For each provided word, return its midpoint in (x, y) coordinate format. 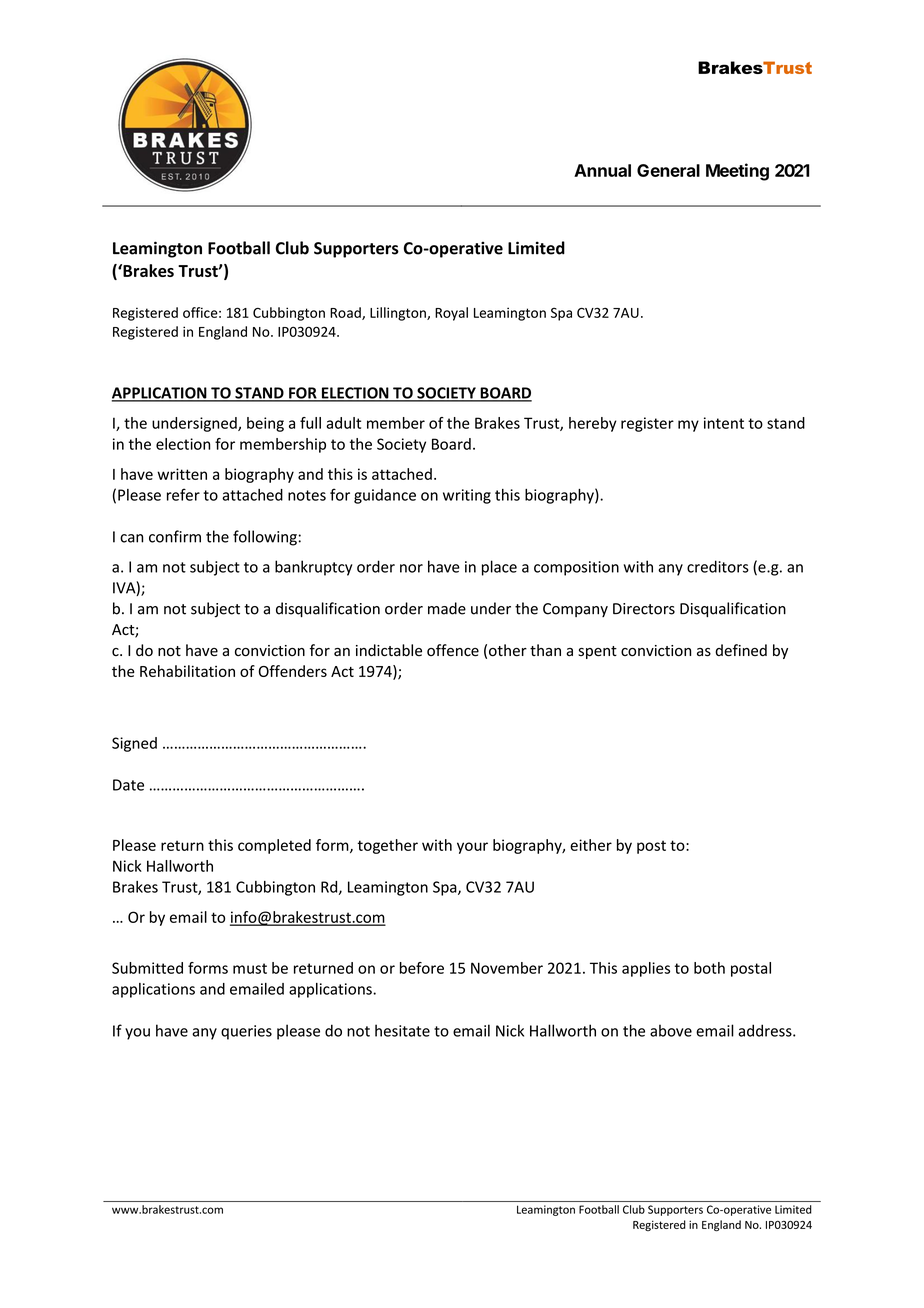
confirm (175, 536)
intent (724, 423)
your (472, 848)
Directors (644, 609)
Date (128, 785)
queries (246, 1032)
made (447, 608)
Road (346, 313)
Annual (602, 170)
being (265, 424)
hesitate (402, 1030)
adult (343, 423)
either (591, 845)
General (668, 170)
